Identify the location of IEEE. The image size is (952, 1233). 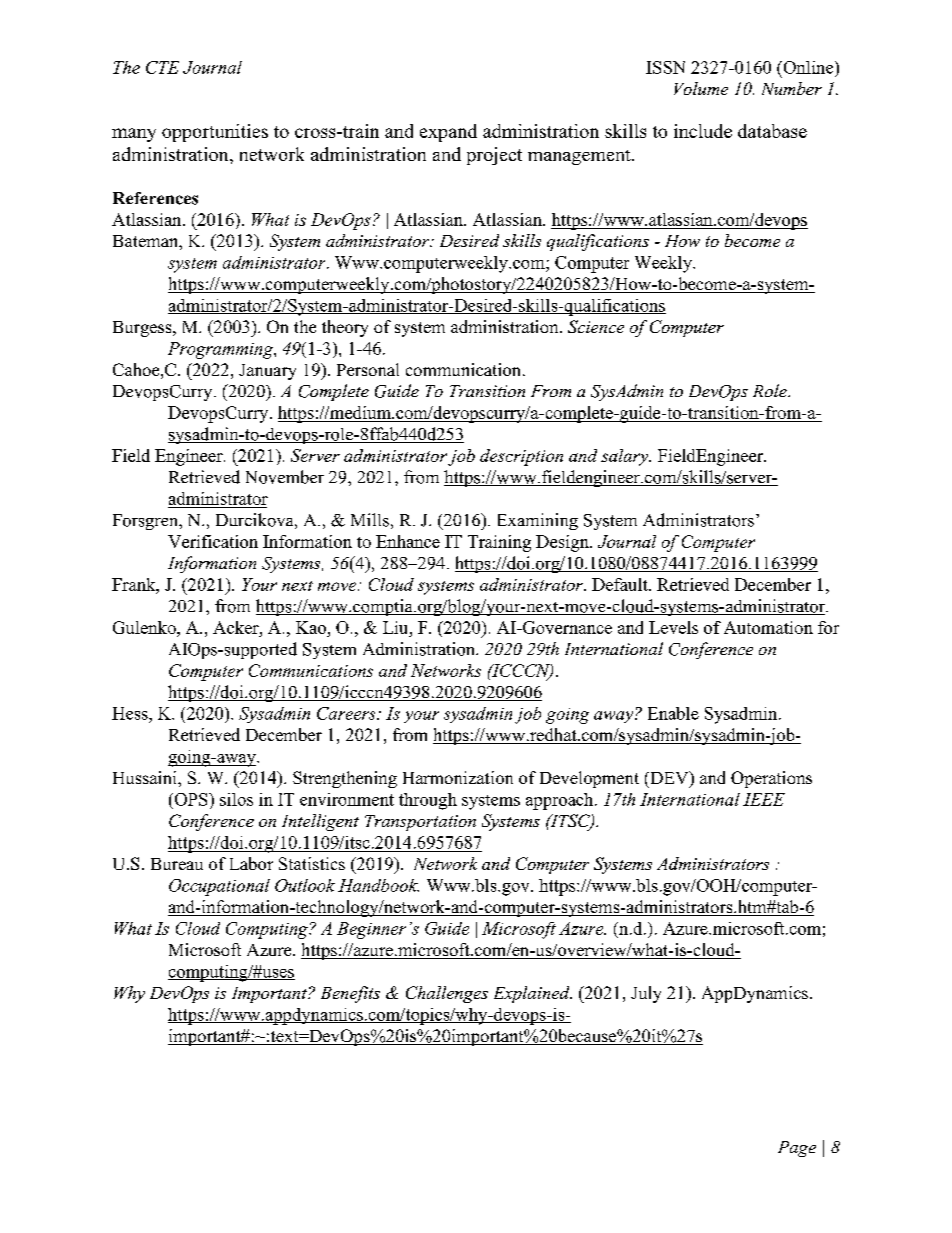
(764, 799).
